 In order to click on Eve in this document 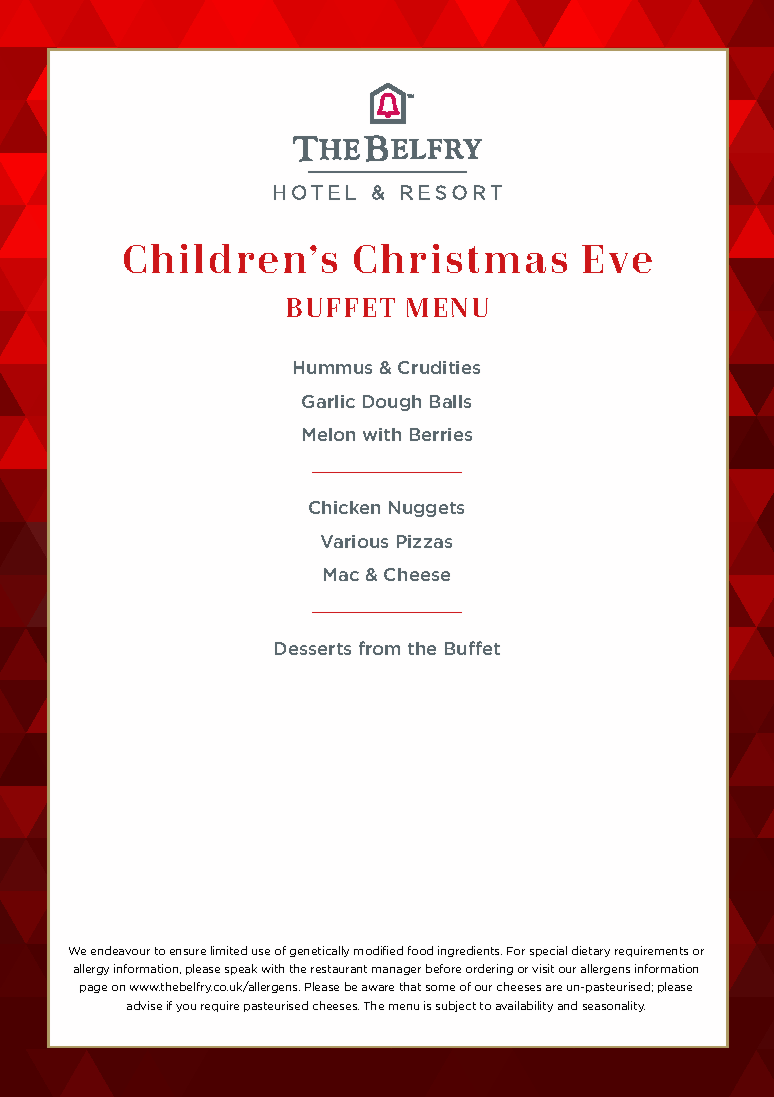, I will do `click(617, 259)`.
